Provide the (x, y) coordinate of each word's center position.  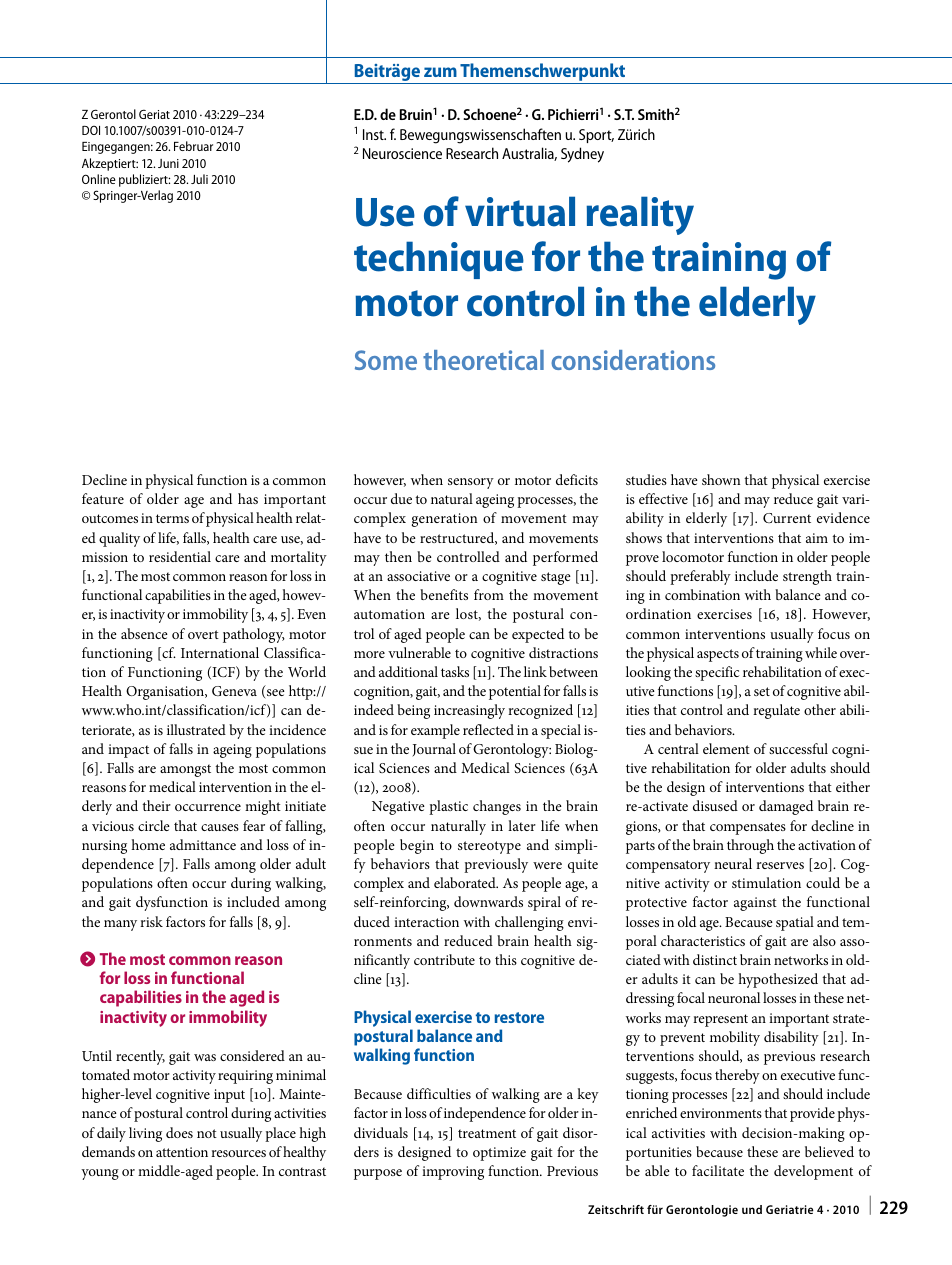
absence (144, 633)
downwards (488, 901)
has (248, 498)
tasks (455, 671)
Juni (168, 163)
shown (721, 479)
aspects (718, 655)
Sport (596, 136)
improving (453, 1173)
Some (386, 360)
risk (151, 921)
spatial (795, 923)
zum (440, 72)
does (179, 1132)
